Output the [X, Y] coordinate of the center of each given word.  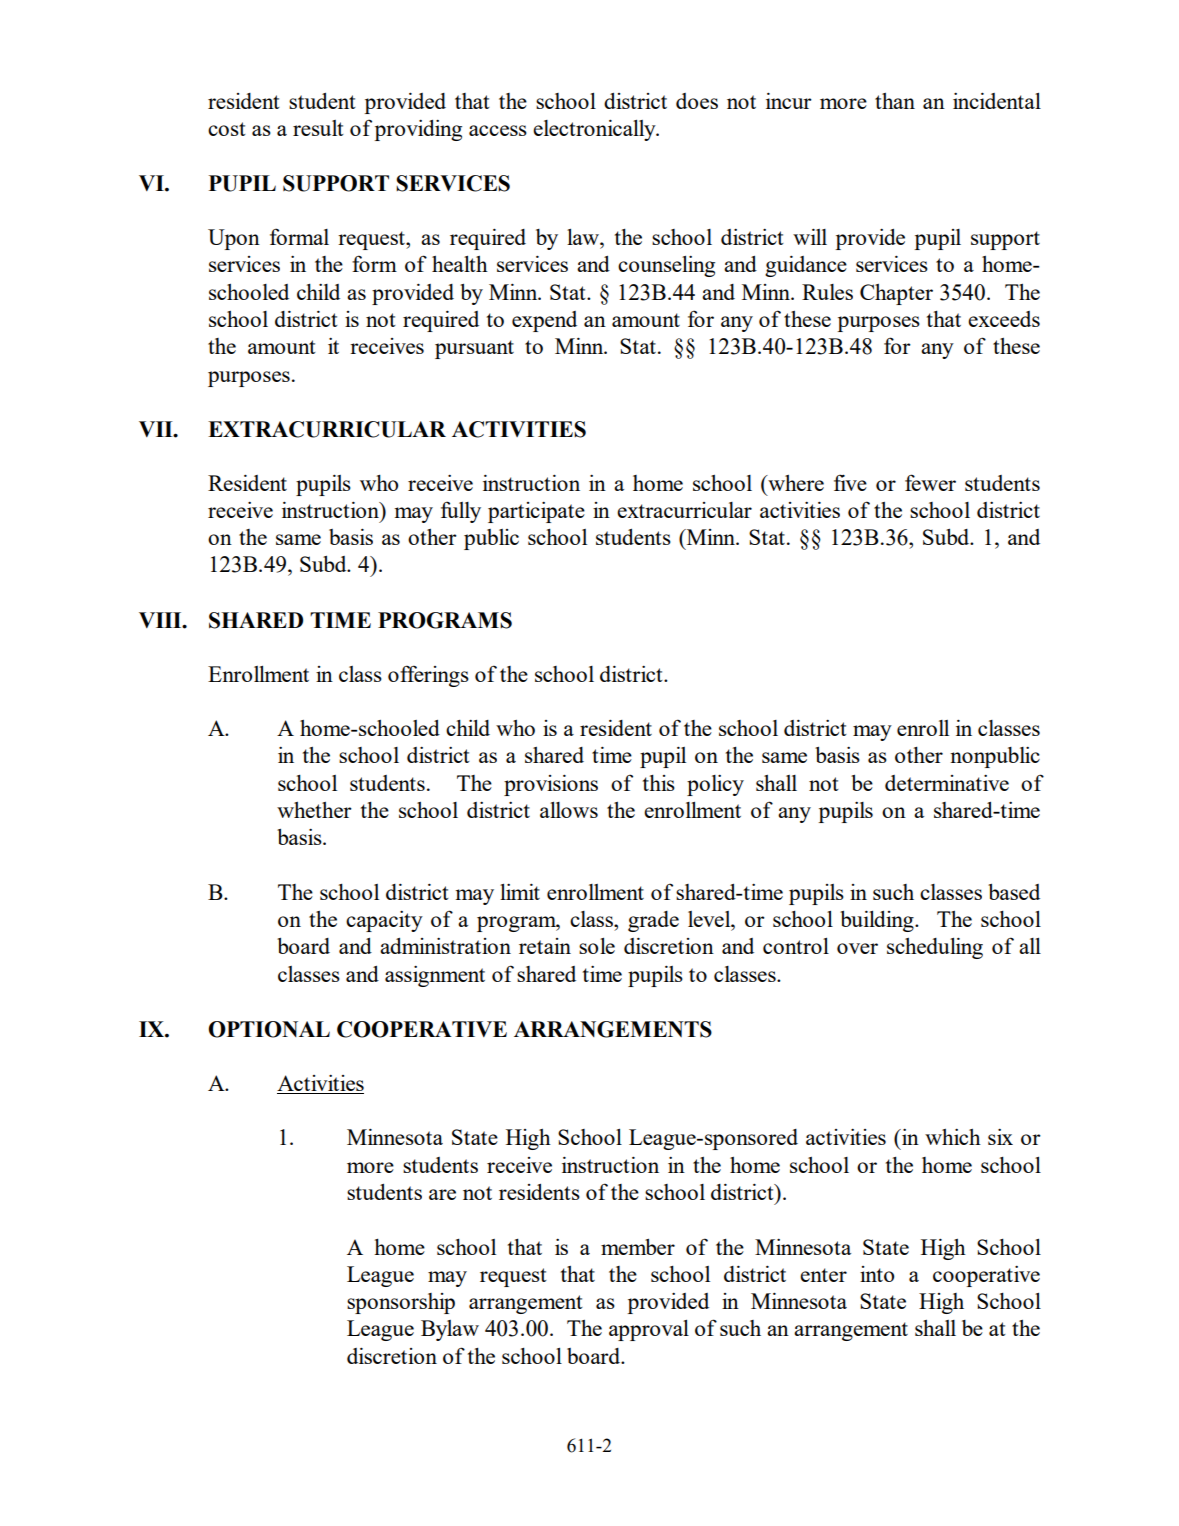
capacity [384, 921]
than [895, 101]
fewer [930, 482]
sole [597, 946]
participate [536, 512]
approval [649, 1330]
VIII [161, 620]
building [878, 921]
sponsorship [401, 1303]
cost [227, 129]
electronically [595, 130]
